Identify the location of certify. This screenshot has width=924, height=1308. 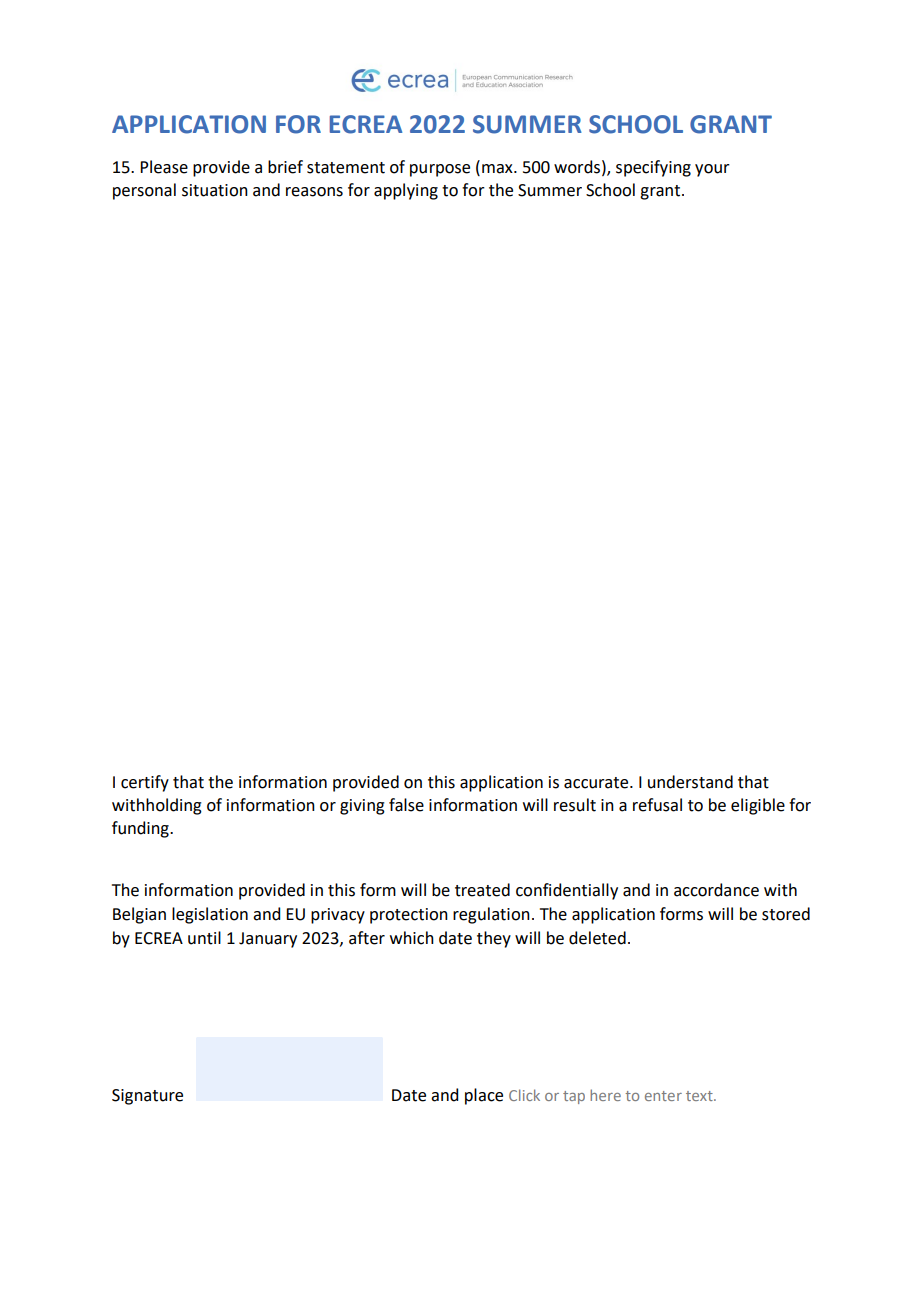
(145, 783).
